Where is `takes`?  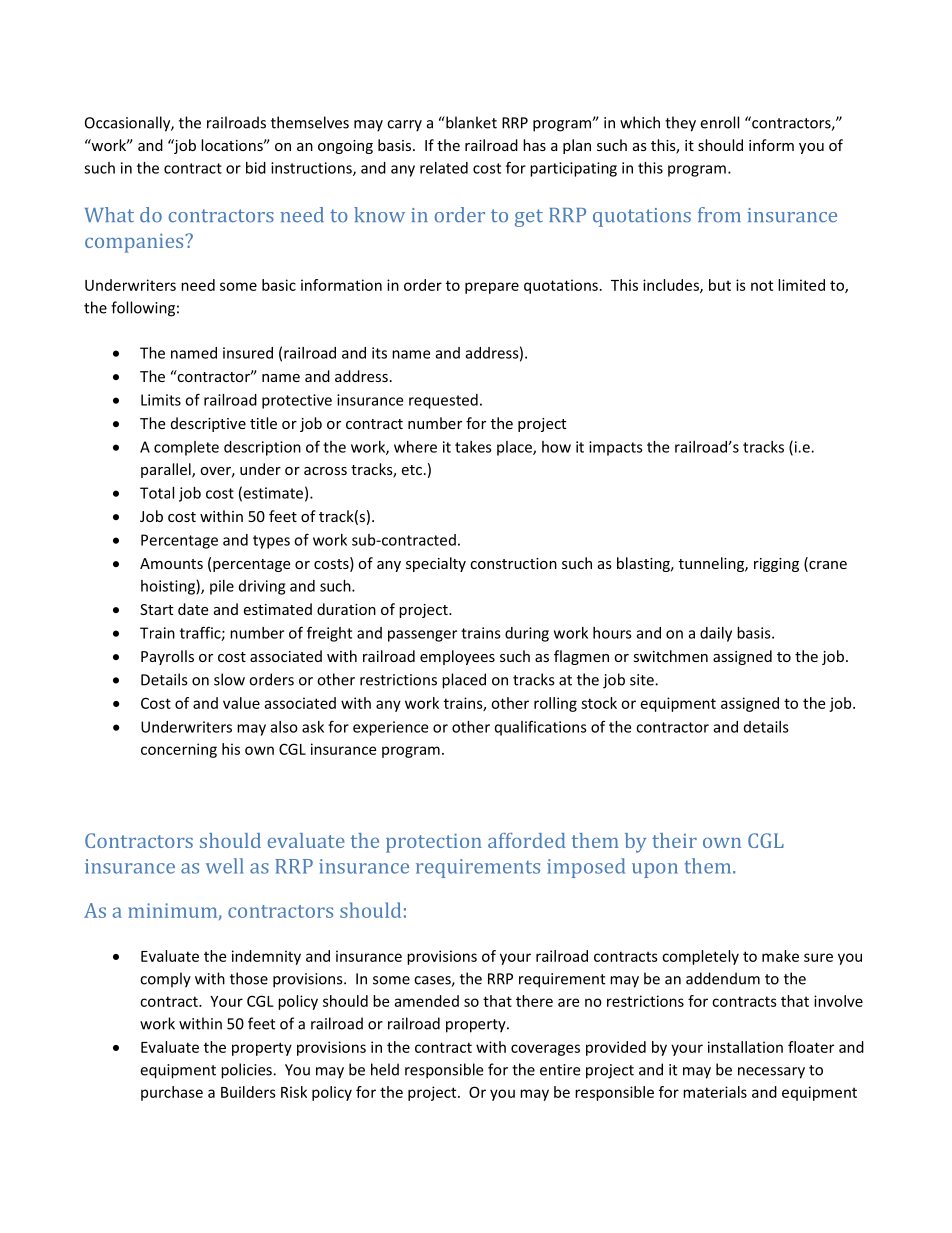
takes is located at coordinates (473, 447).
